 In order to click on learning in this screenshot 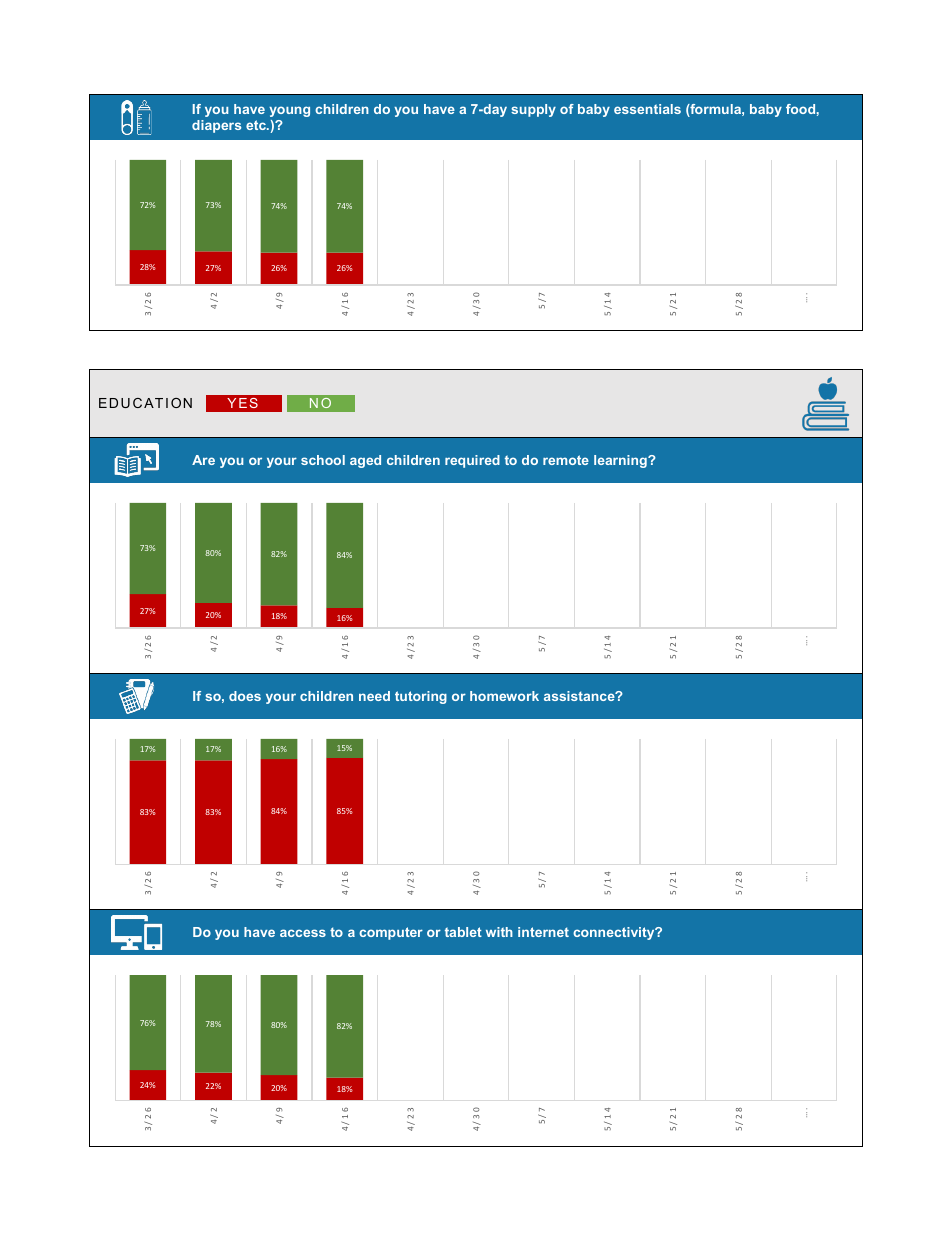, I will do `click(621, 461)`.
